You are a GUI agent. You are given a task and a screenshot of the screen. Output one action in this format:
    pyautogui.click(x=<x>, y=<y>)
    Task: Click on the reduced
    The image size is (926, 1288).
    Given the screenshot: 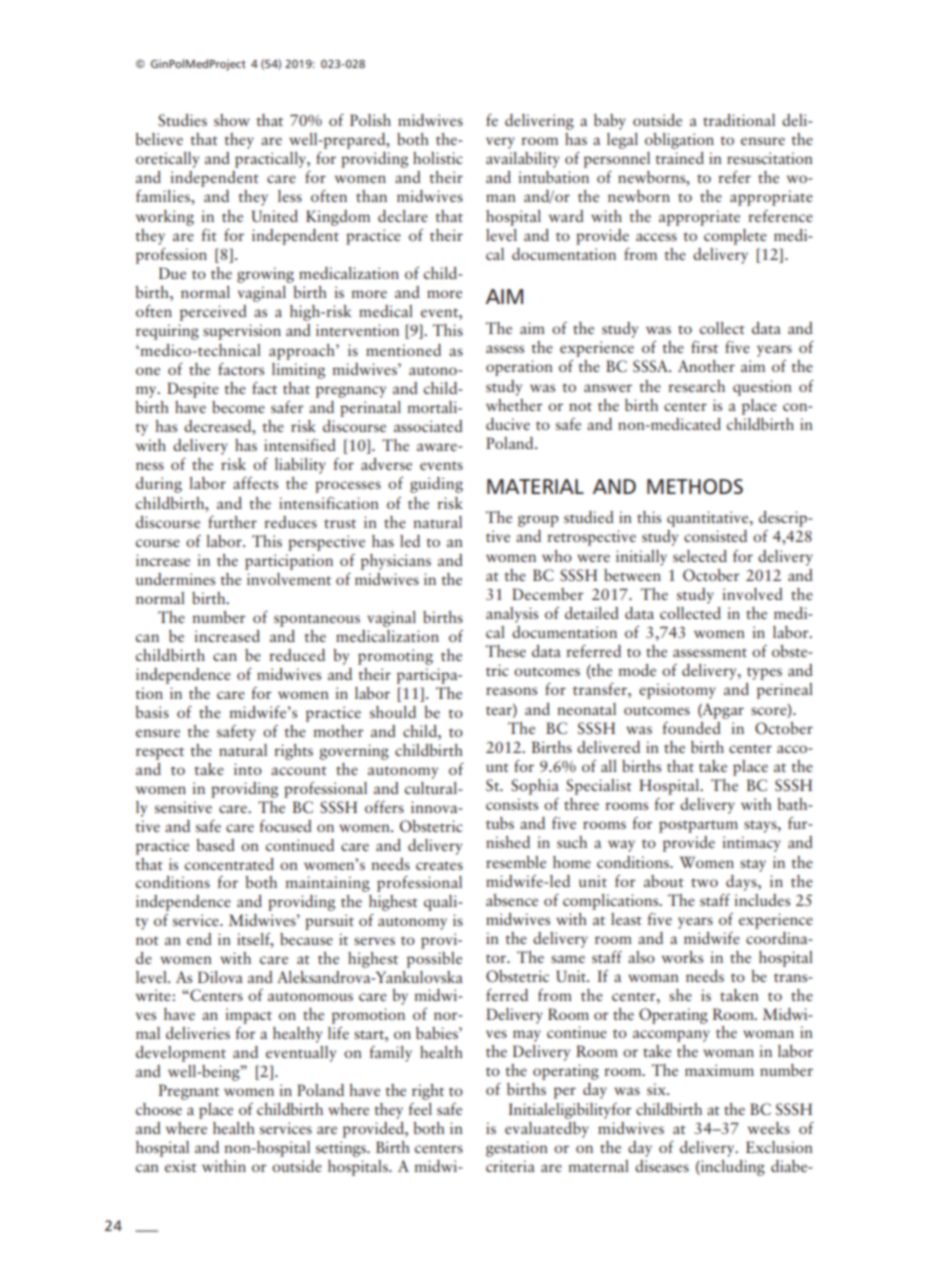 What is the action you would take?
    pyautogui.click(x=297, y=655)
